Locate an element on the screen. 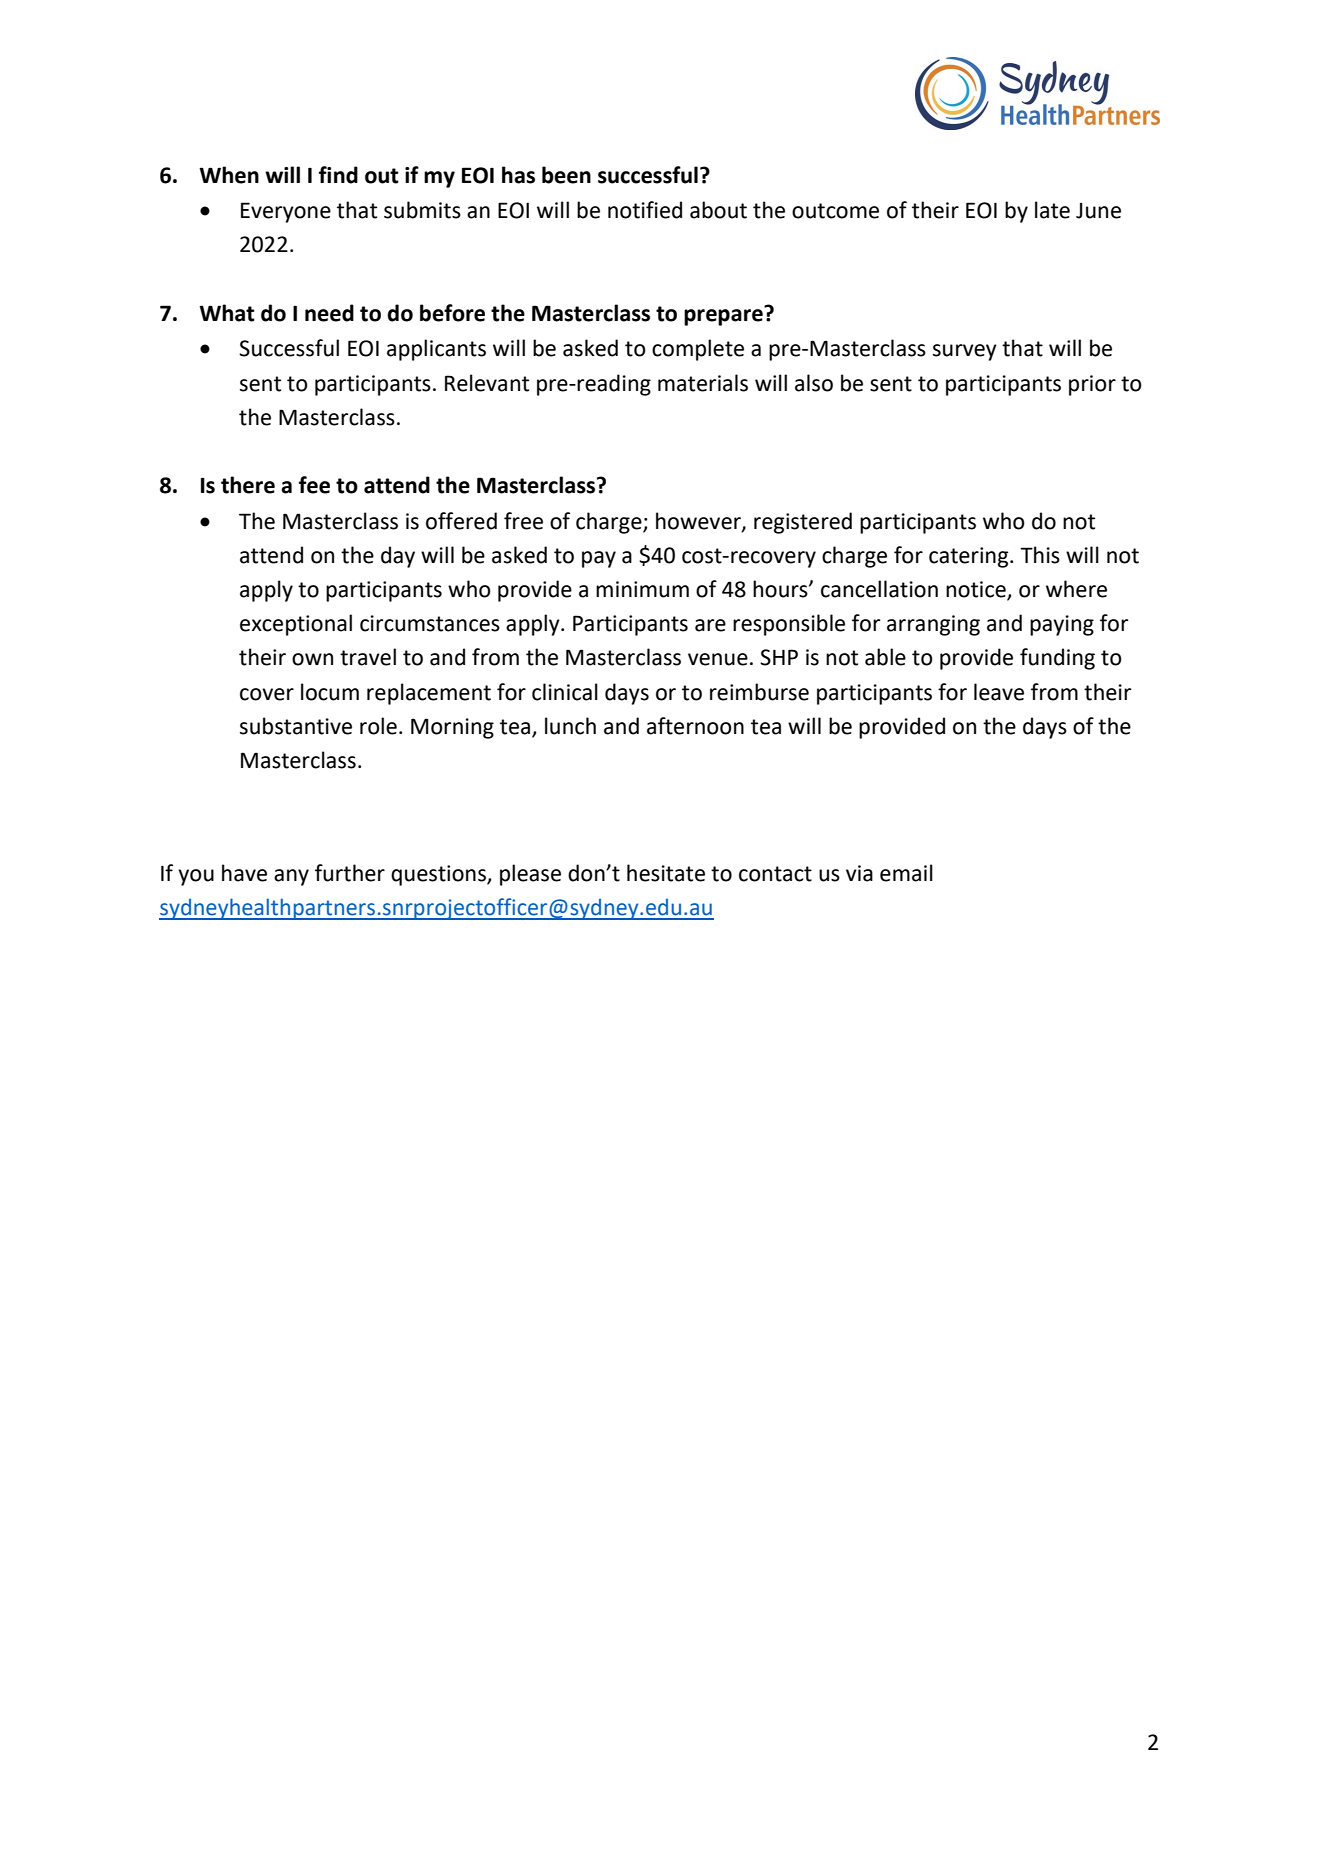  late is located at coordinates (1052, 210).
